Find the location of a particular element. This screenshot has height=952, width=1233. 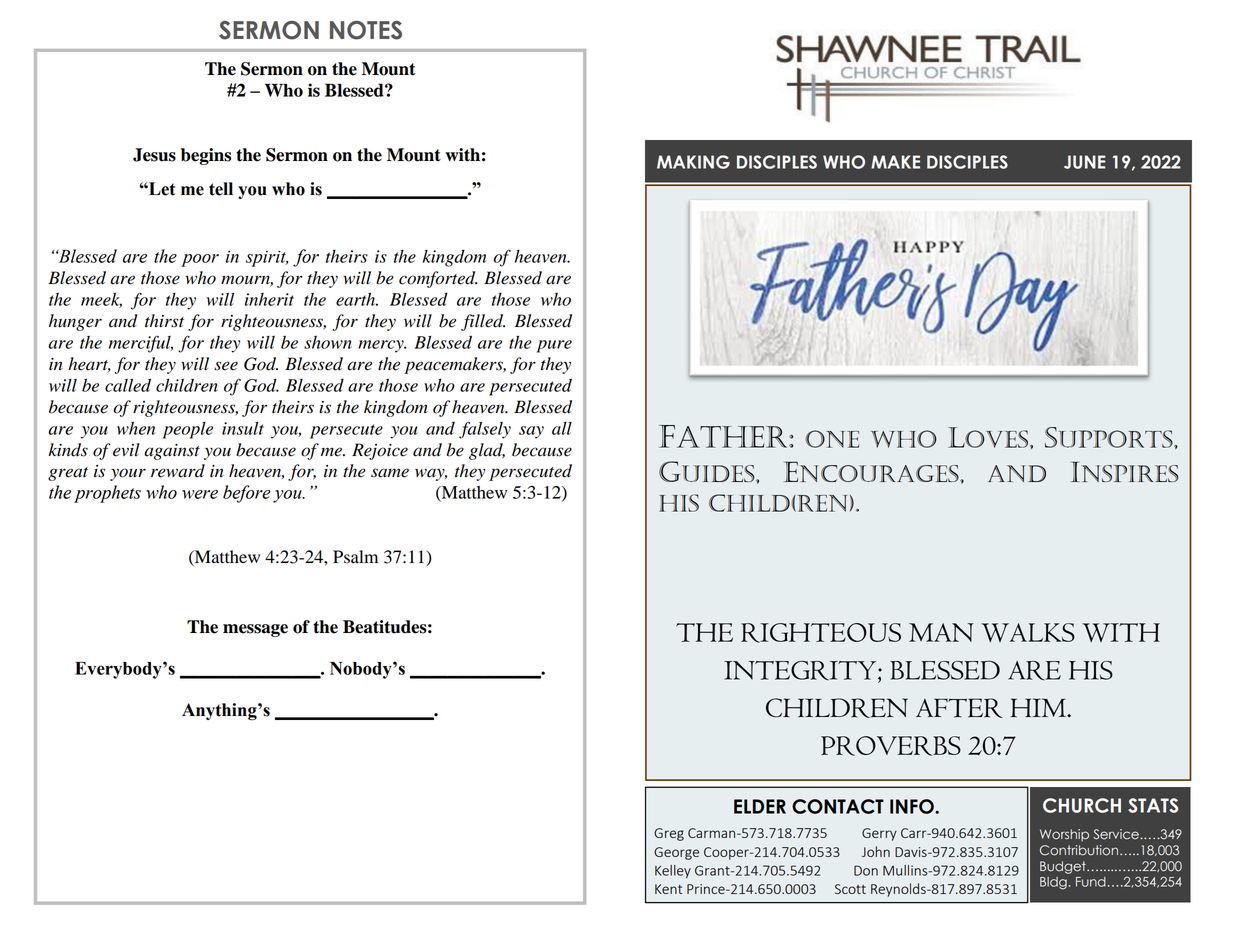

WALKS is located at coordinates (1028, 632).
